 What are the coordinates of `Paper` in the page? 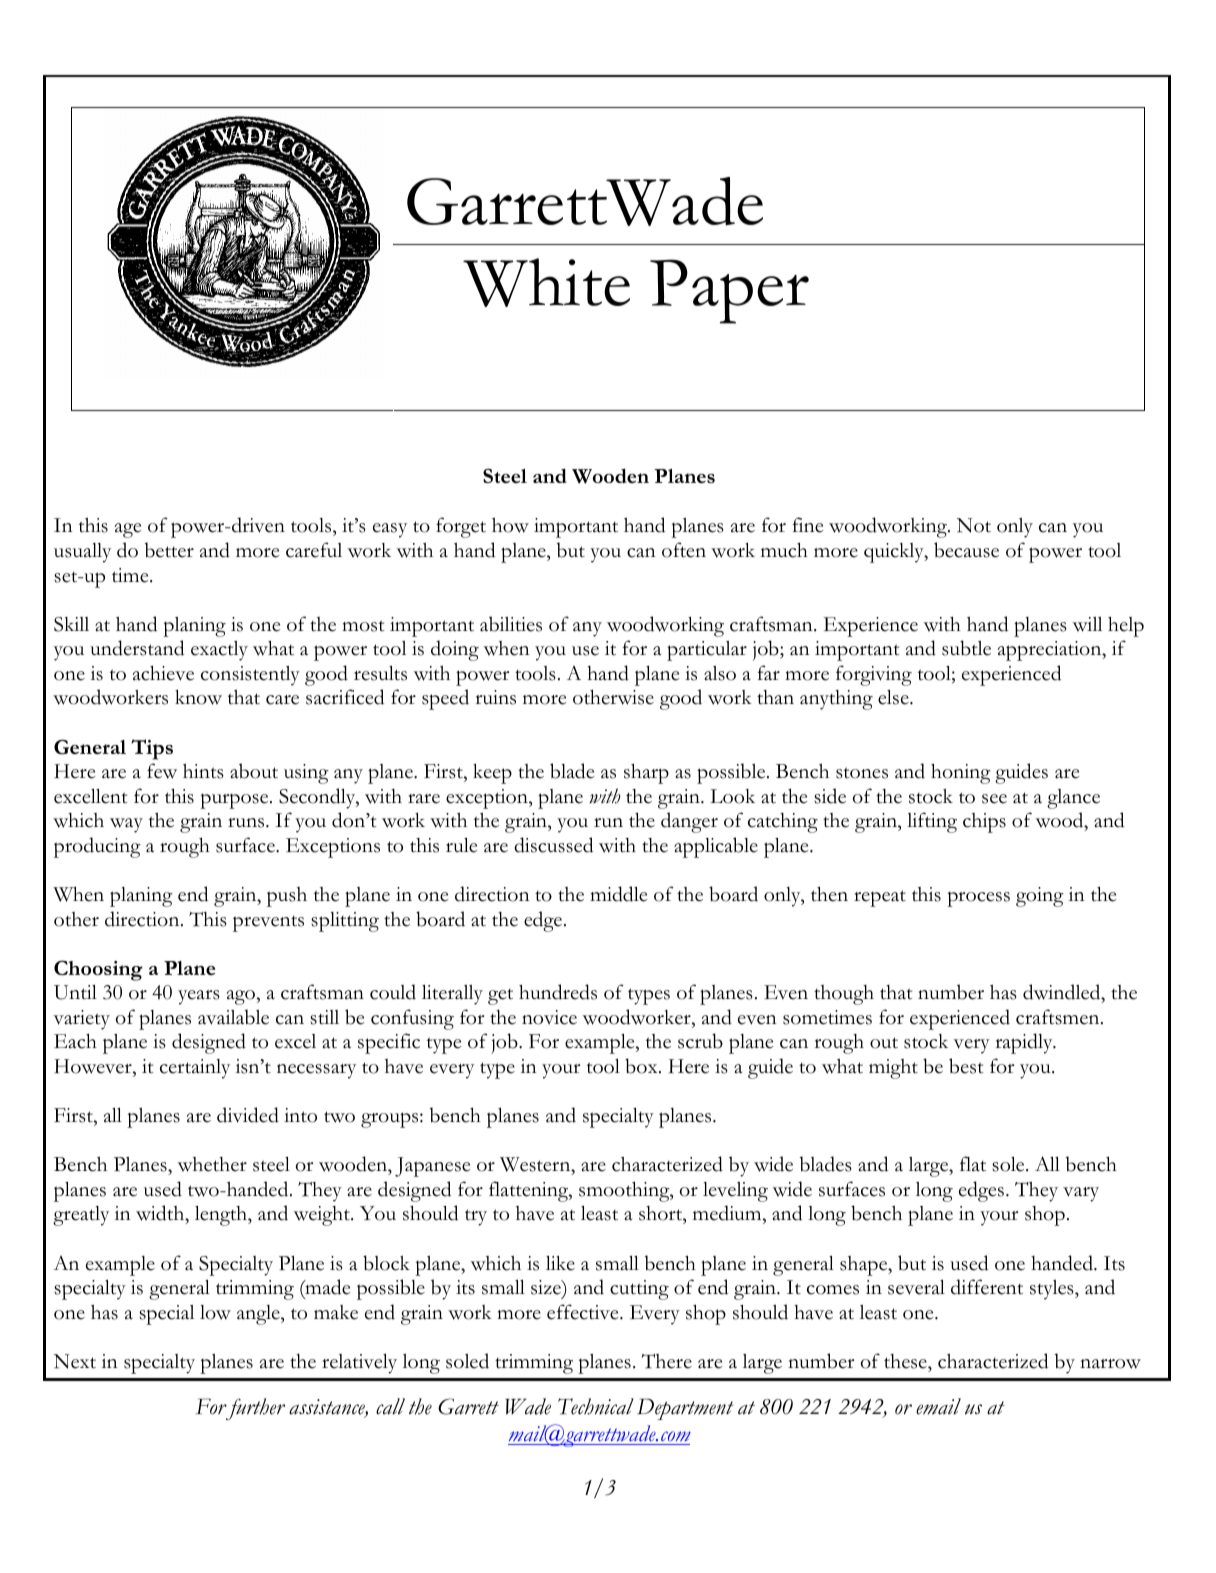 It's located at (729, 291).
